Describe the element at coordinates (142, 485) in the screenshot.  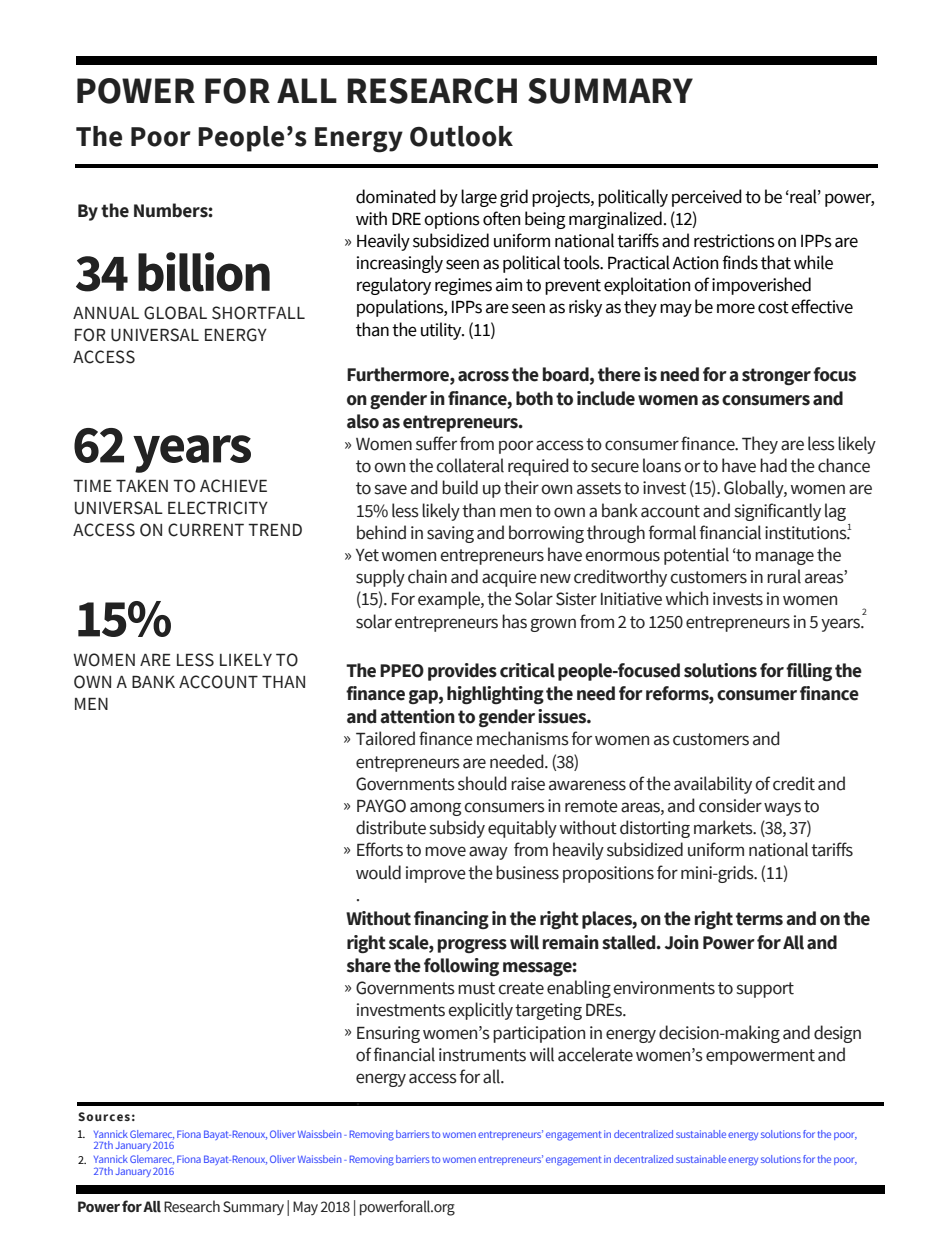
I see `TAKEN` at that location.
